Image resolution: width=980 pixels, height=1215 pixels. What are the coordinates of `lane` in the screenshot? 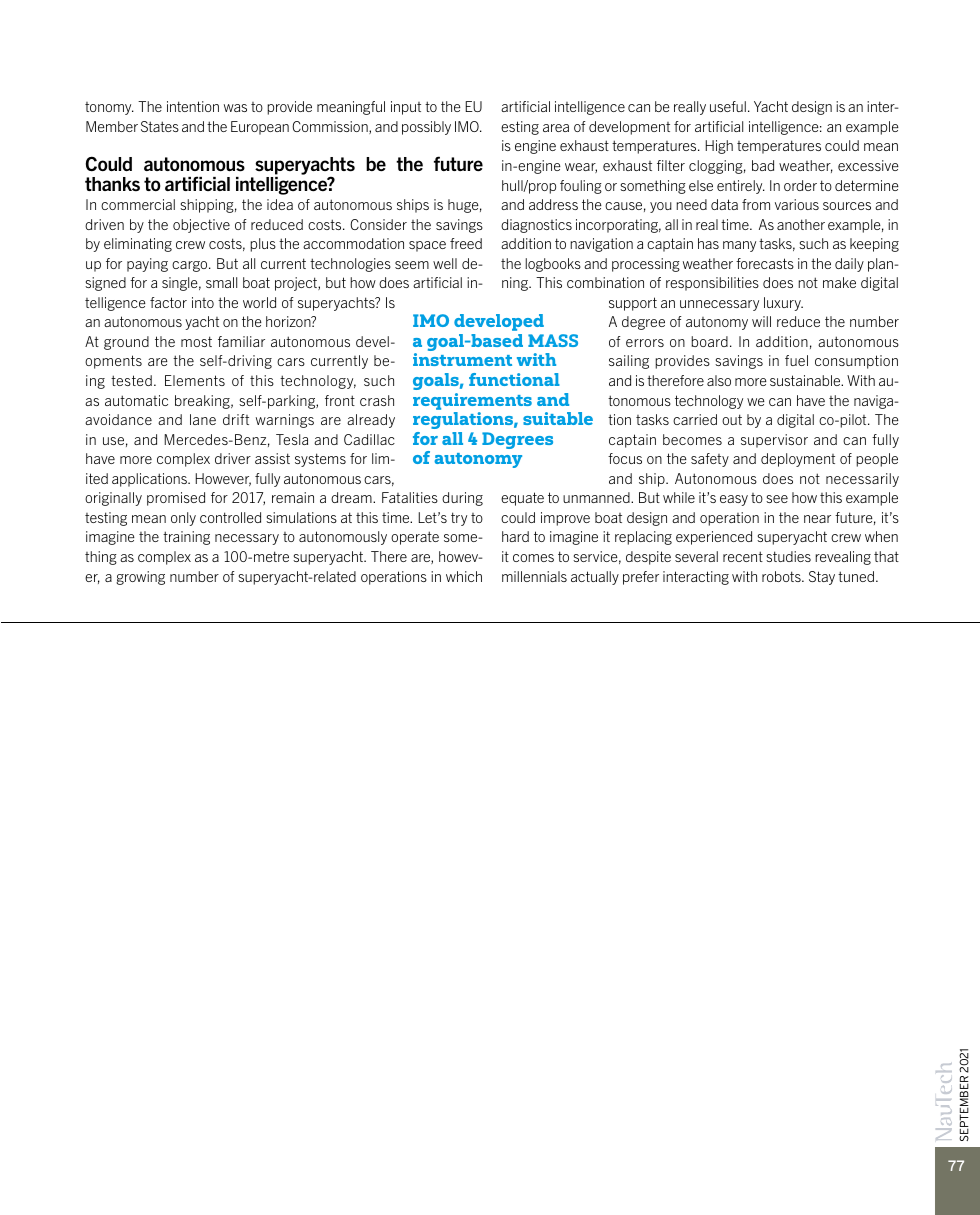 It's located at (203, 419).
